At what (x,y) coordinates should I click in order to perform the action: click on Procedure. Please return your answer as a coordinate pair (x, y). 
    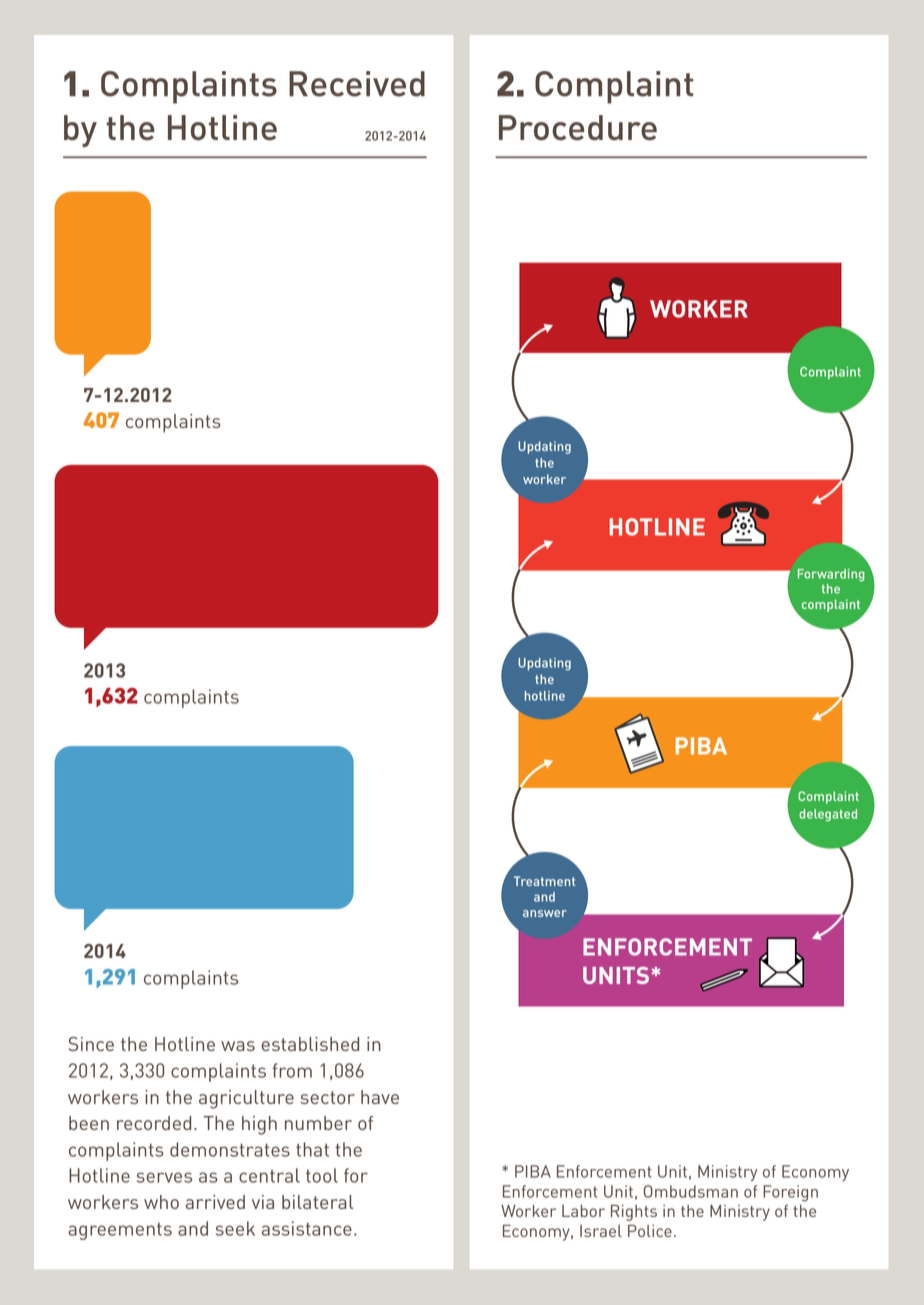
    Looking at the image, I should click on (578, 128).
